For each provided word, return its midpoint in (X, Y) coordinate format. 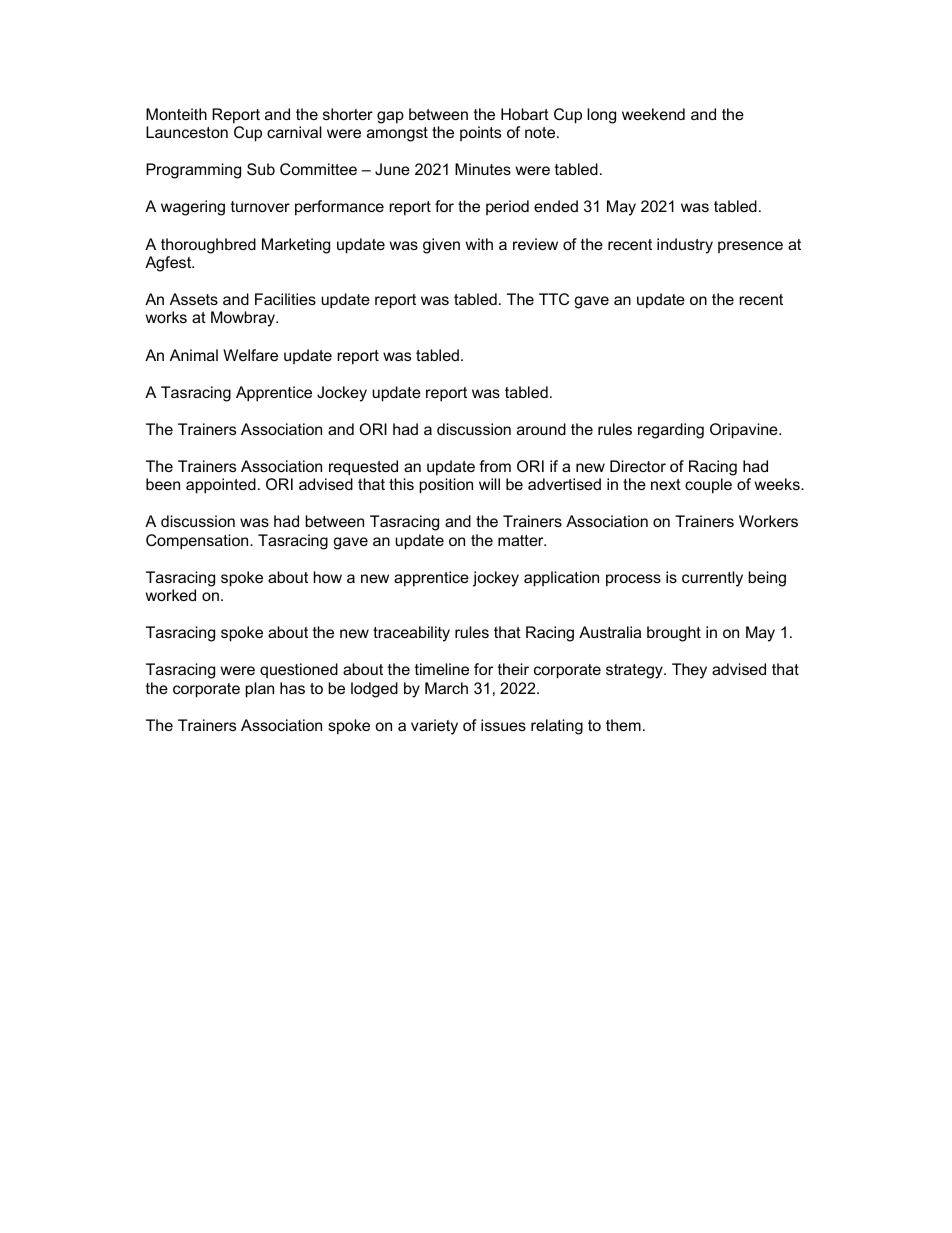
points (480, 133)
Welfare (250, 355)
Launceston (187, 132)
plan (260, 690)
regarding (671, 431)
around (541, 429)
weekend (653, 114)
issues (503, 725)
